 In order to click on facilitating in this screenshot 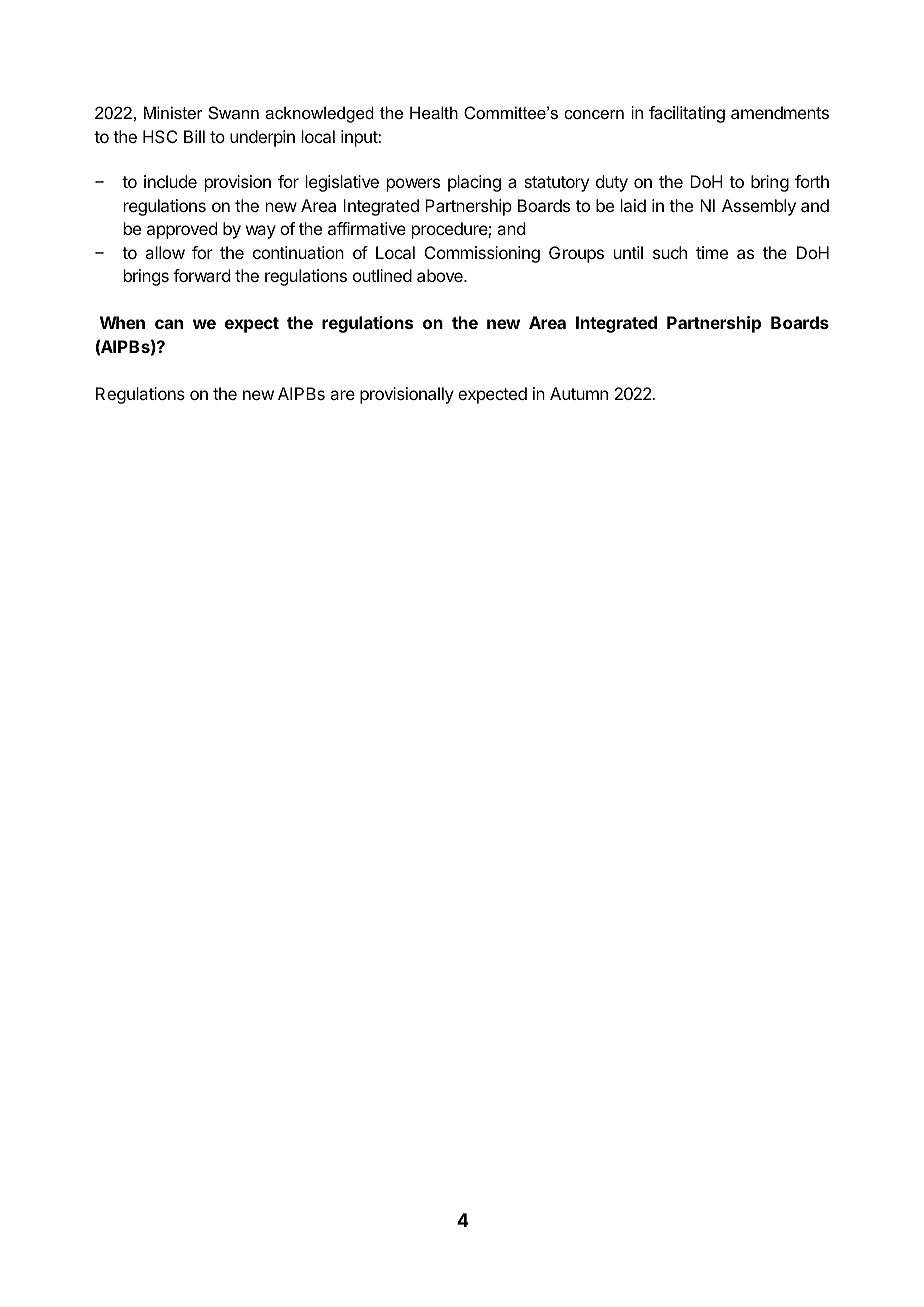, I will do `click(687, 114)`.
